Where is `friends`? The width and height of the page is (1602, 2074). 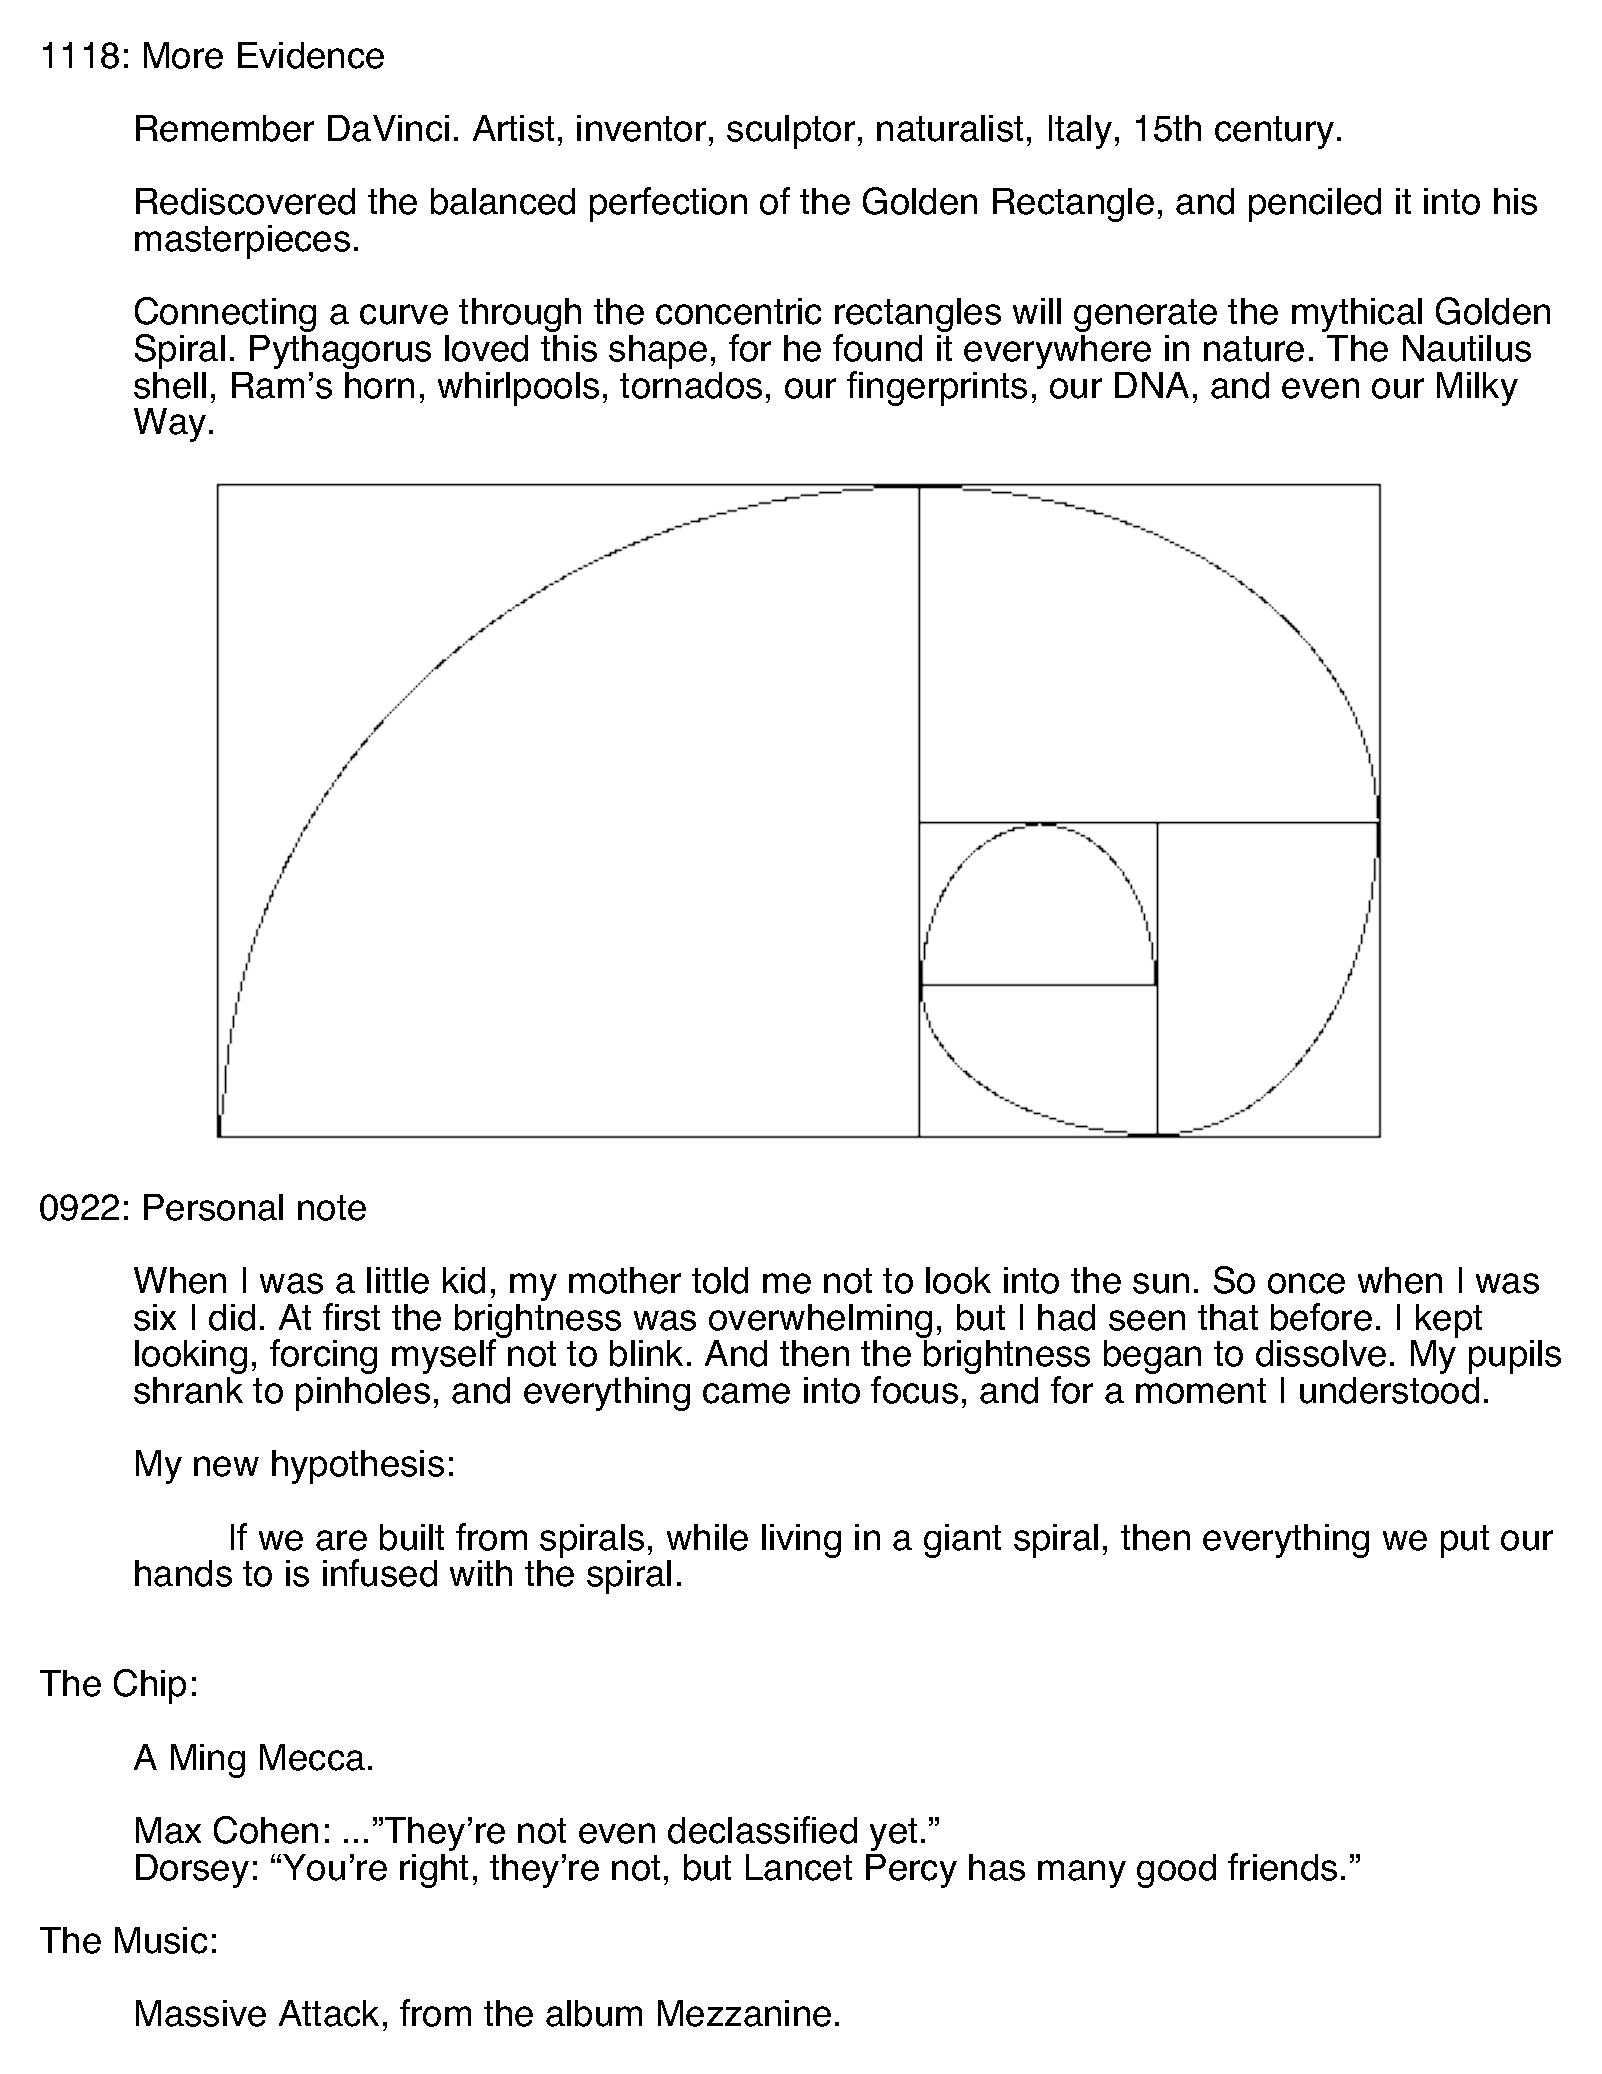 friends is located at coordinates (1282, 1867).
